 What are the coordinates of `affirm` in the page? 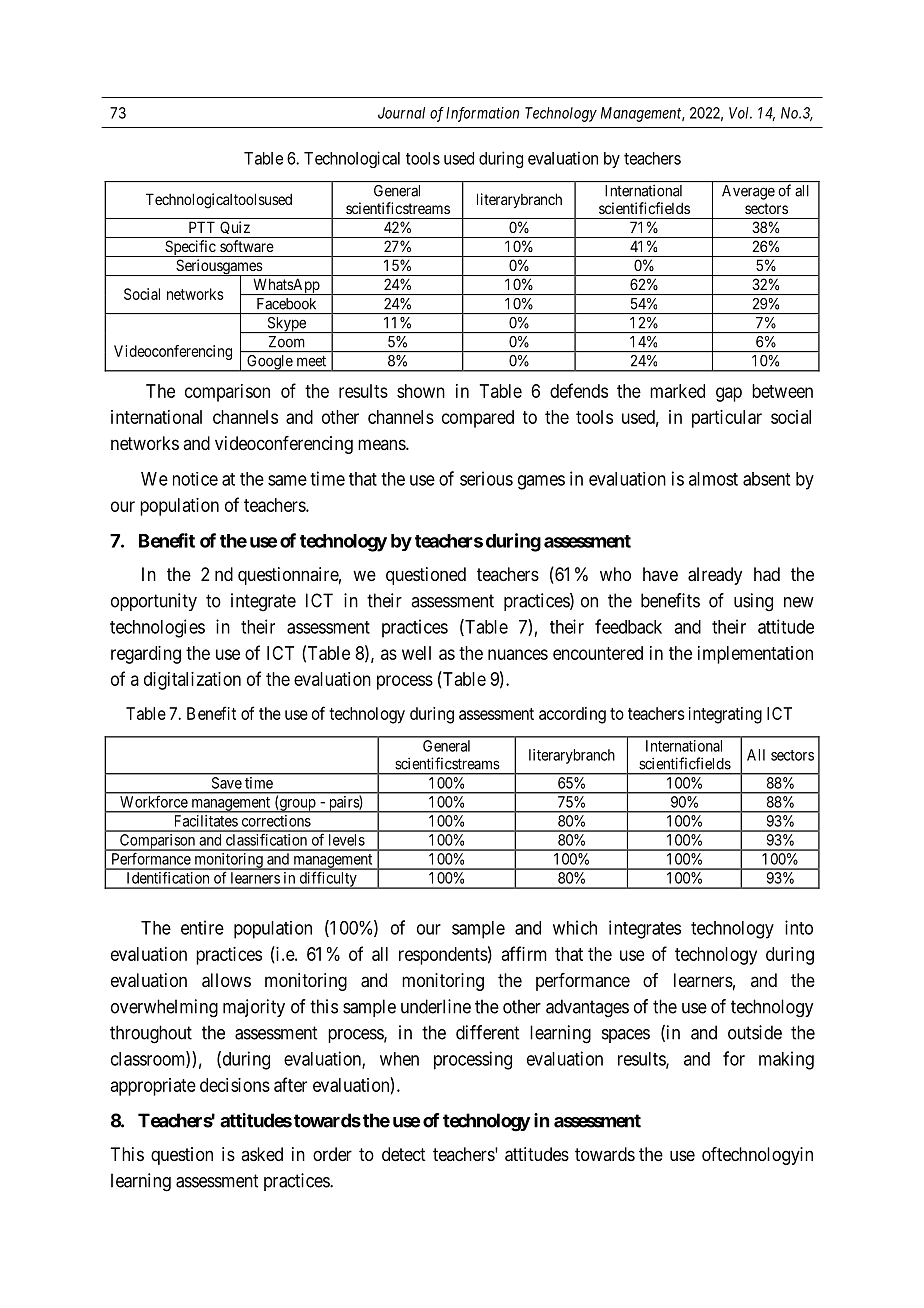 It's located at (524, 953).
